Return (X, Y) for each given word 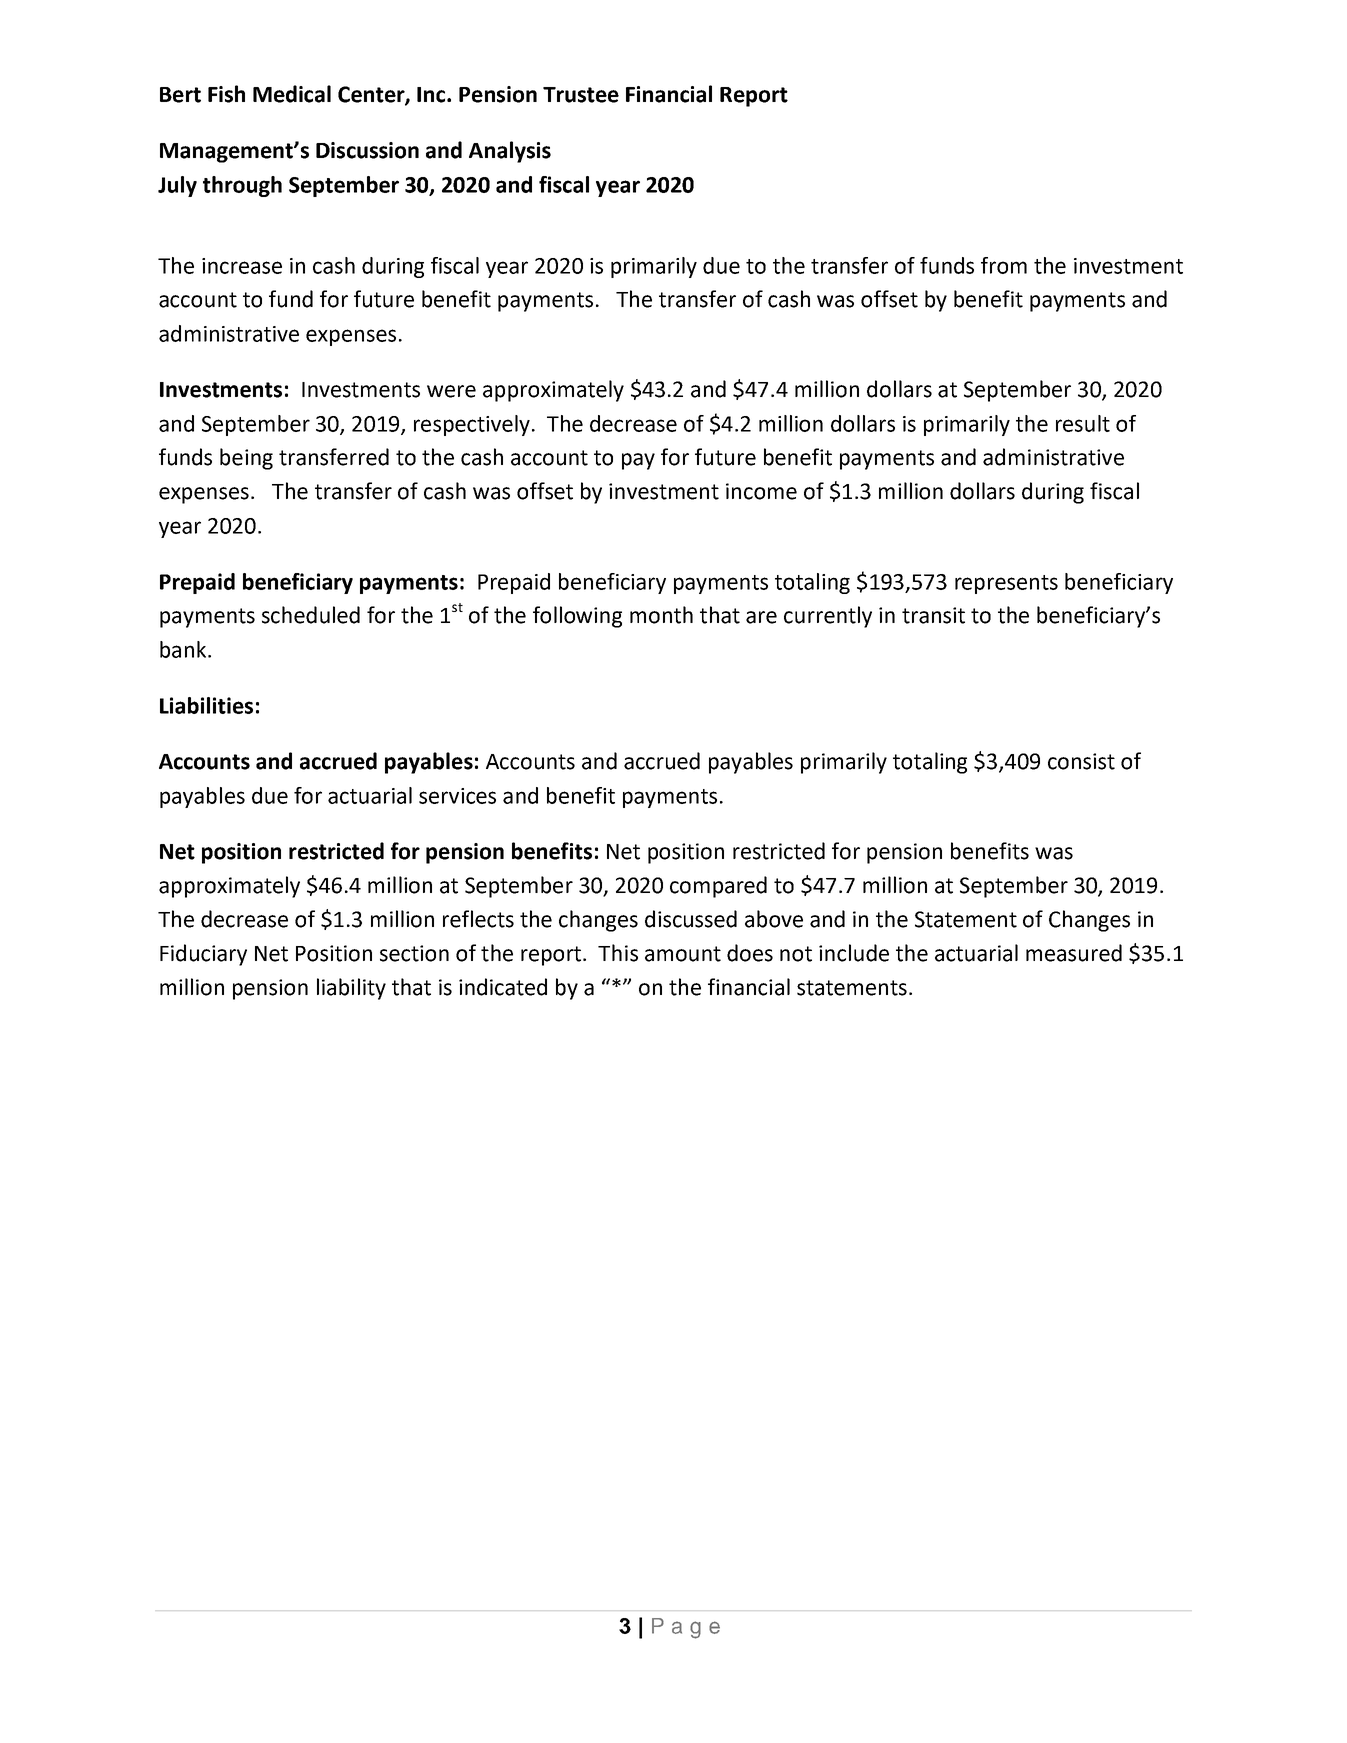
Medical (292, 94)
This (618, 953)
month (661, 615)
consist (1081, 761)
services (457, 796)
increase (242, 266)
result (1083, 423)
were (451, 391)
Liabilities (206, 705)
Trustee (581, 95)
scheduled (311, 615)
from (1004, 265)
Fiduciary (203, 955)
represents (1006, 584)
